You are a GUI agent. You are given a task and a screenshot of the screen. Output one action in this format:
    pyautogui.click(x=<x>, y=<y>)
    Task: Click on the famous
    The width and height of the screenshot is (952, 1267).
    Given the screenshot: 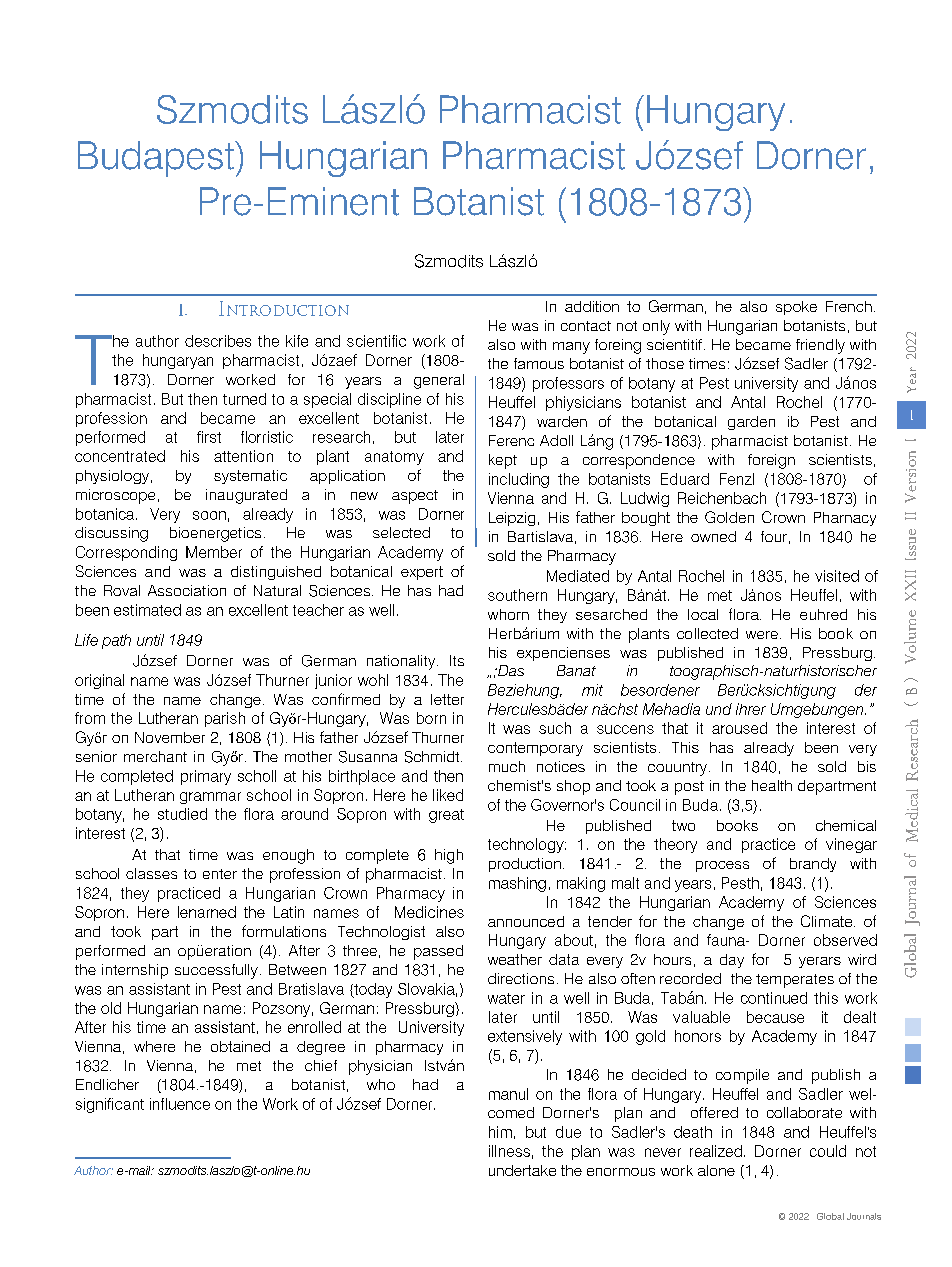 What is the action you would take?
    pyautogui.click(x=539, y=363)
